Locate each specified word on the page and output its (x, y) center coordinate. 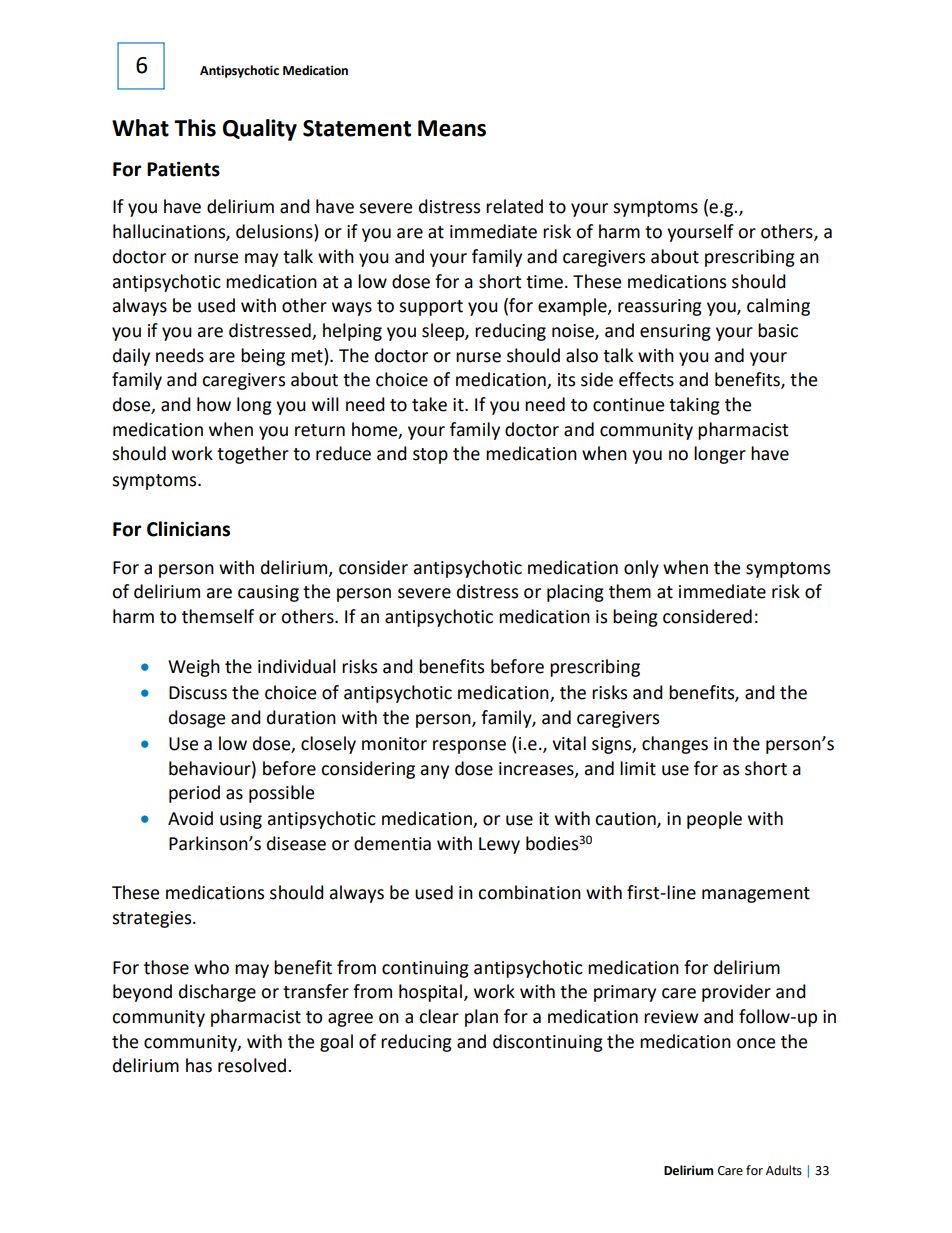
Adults (784, 1170)
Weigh (194, 668)
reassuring (660, 307)
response (469, 747)
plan (481, 1018)
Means (452, 128)
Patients (183, 169)
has (199, 1065)
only (641, 569)
